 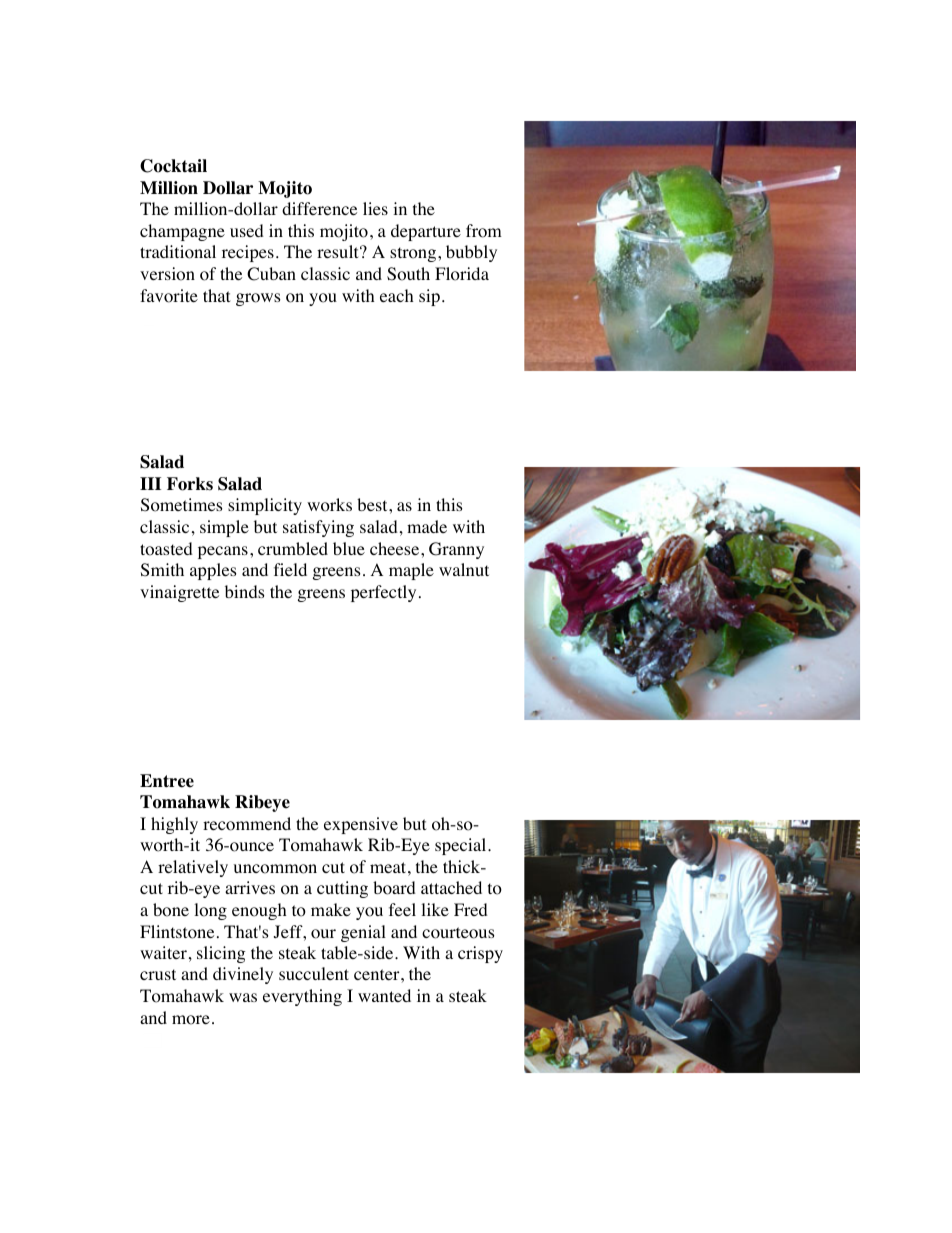 I want to click on works, so click(x=329, y=505).
